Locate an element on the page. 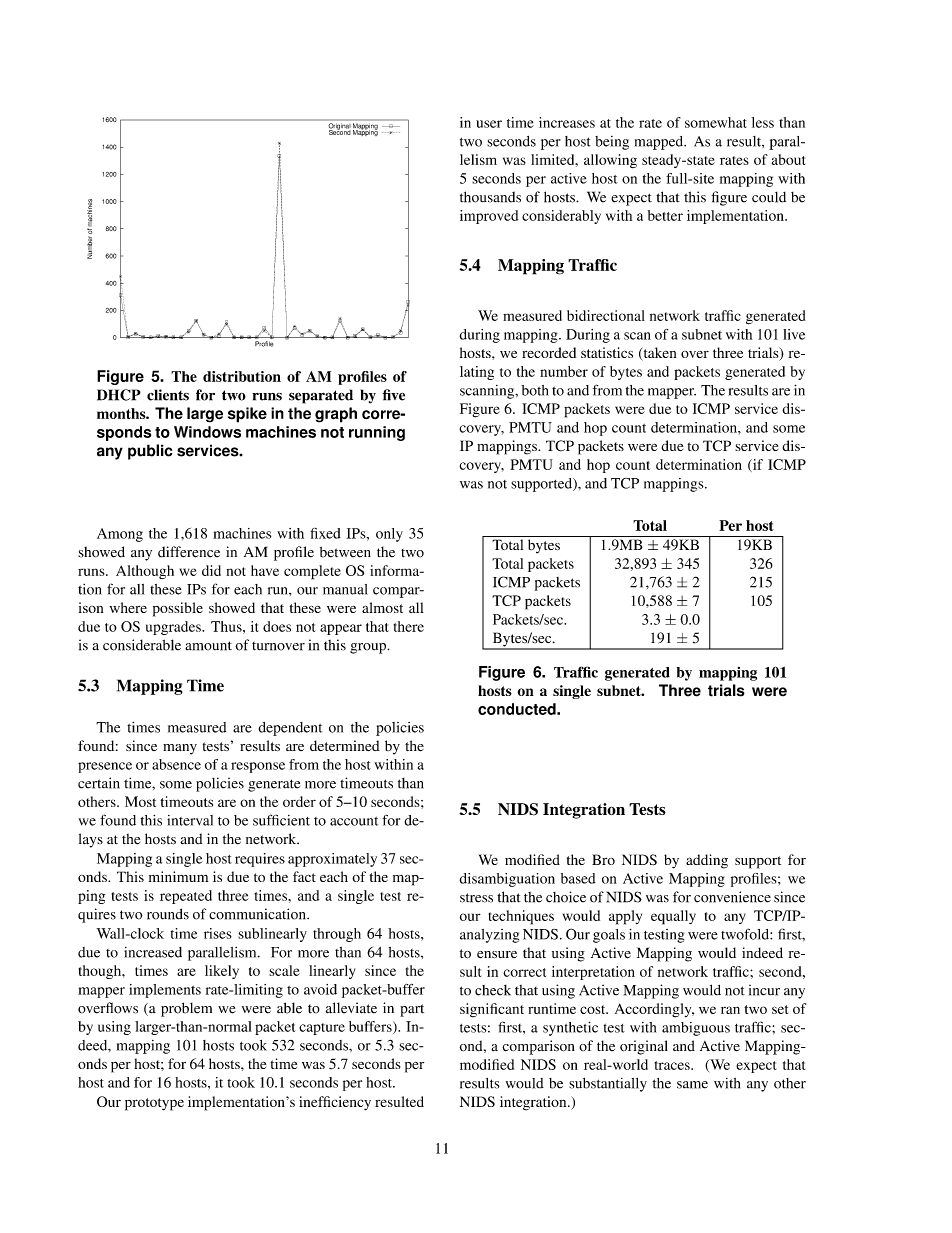 This document has height=1233, width=952. adding is located at coordinates (707, 861).
